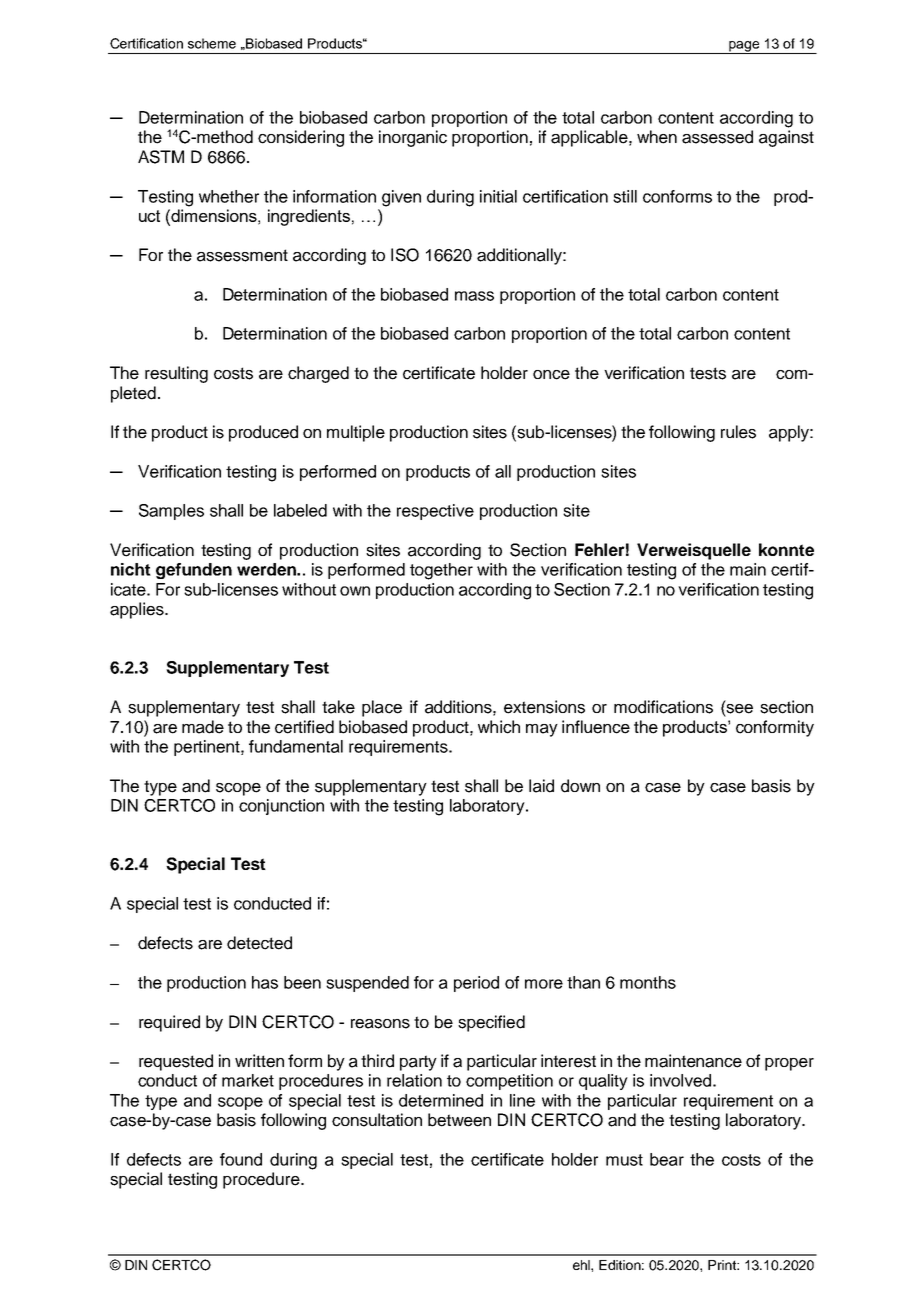 The width and height of the screenshot is (924, 1308). What do you see at coordinates (212, 43) in the screenshot?
I see `scheme` at bounding box center [212, 43].
